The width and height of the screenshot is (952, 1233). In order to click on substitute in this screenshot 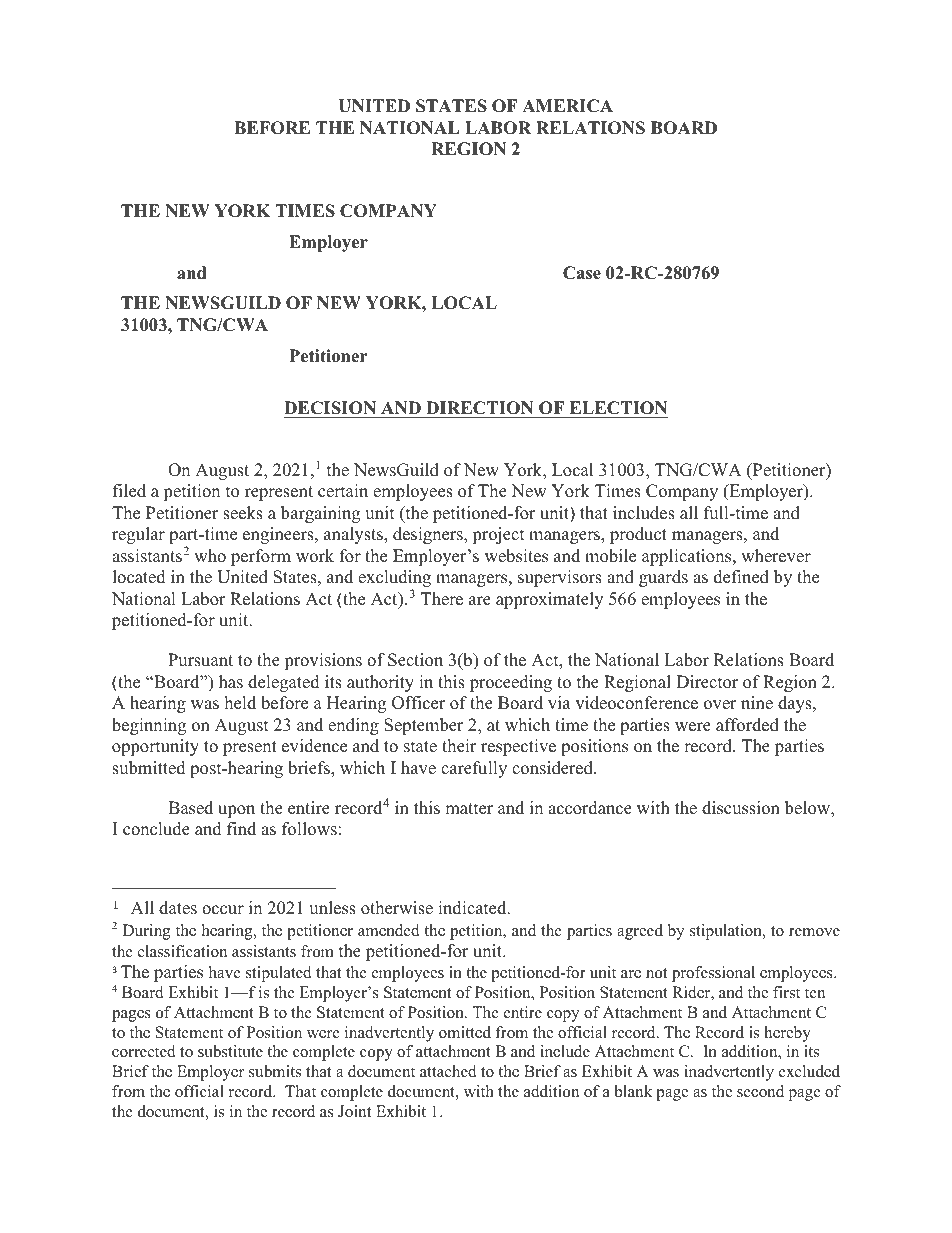, I will do `click(230, 1051)`.
